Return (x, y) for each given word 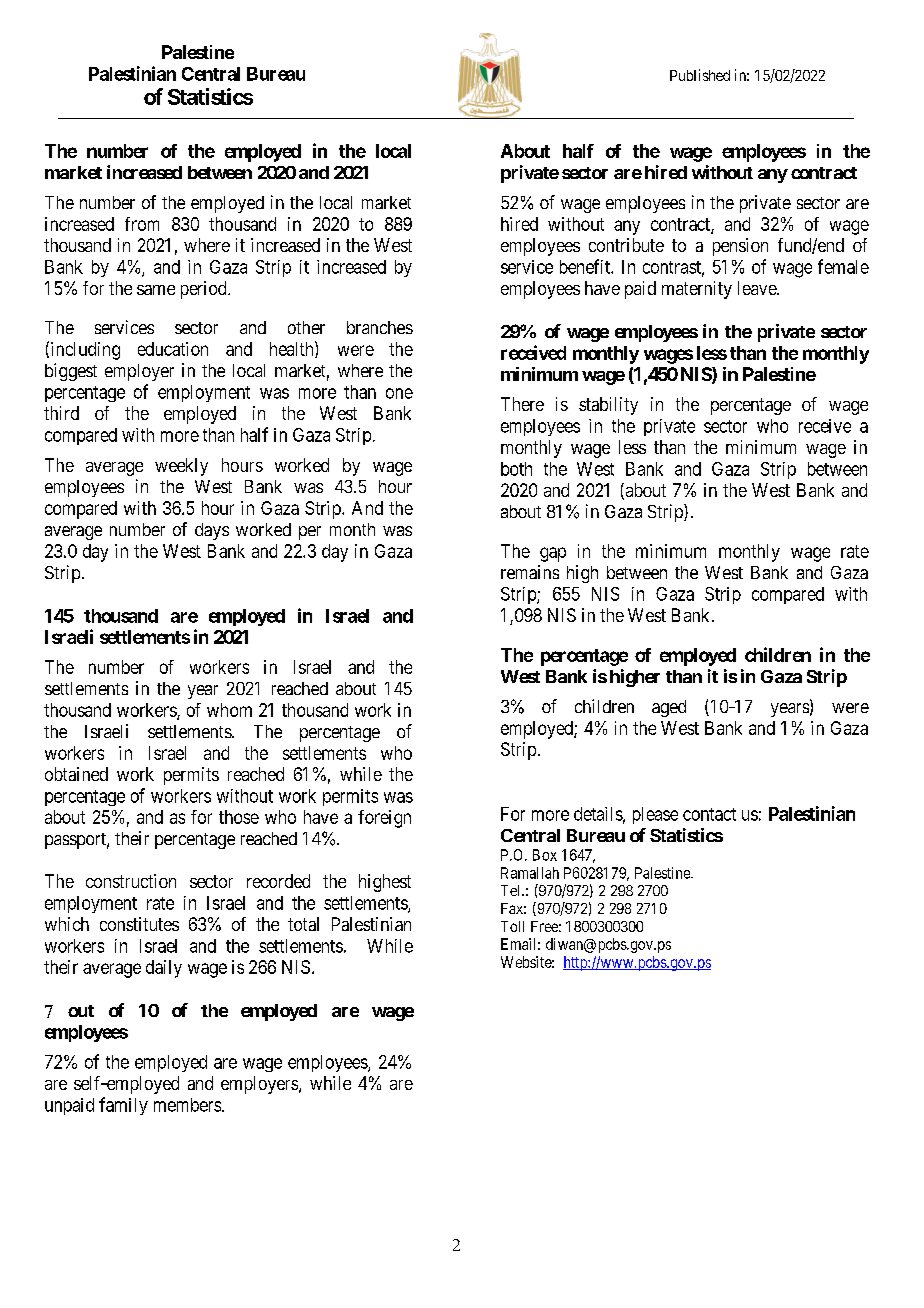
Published (700, 75)
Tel (512, 890)
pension (740, 247)
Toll (512, 926)
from (142, 224)
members (187, 1105)
